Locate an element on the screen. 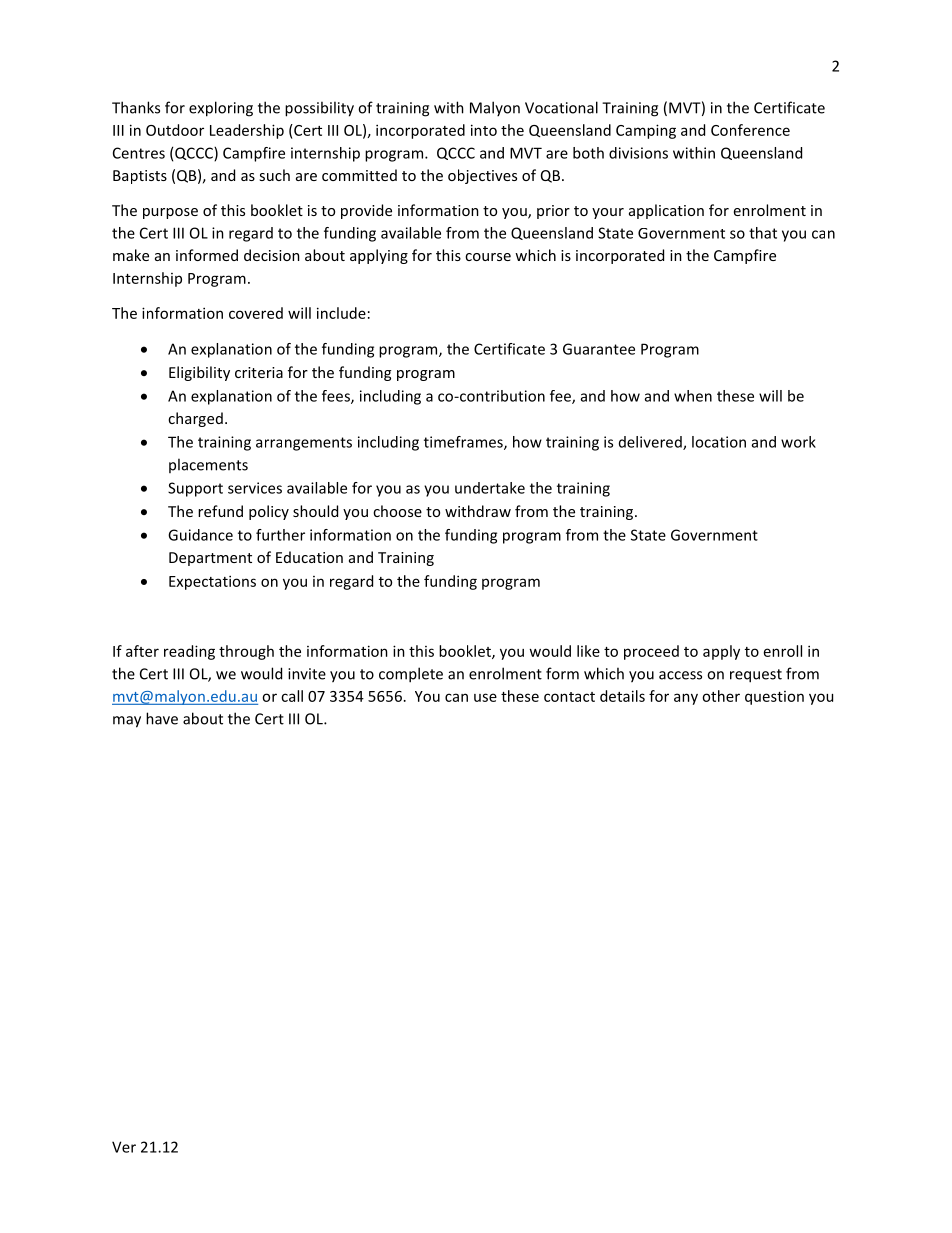 The height and width of the screenshot is (1233, 952). Guarantee is located at coordinates (599, 349).
